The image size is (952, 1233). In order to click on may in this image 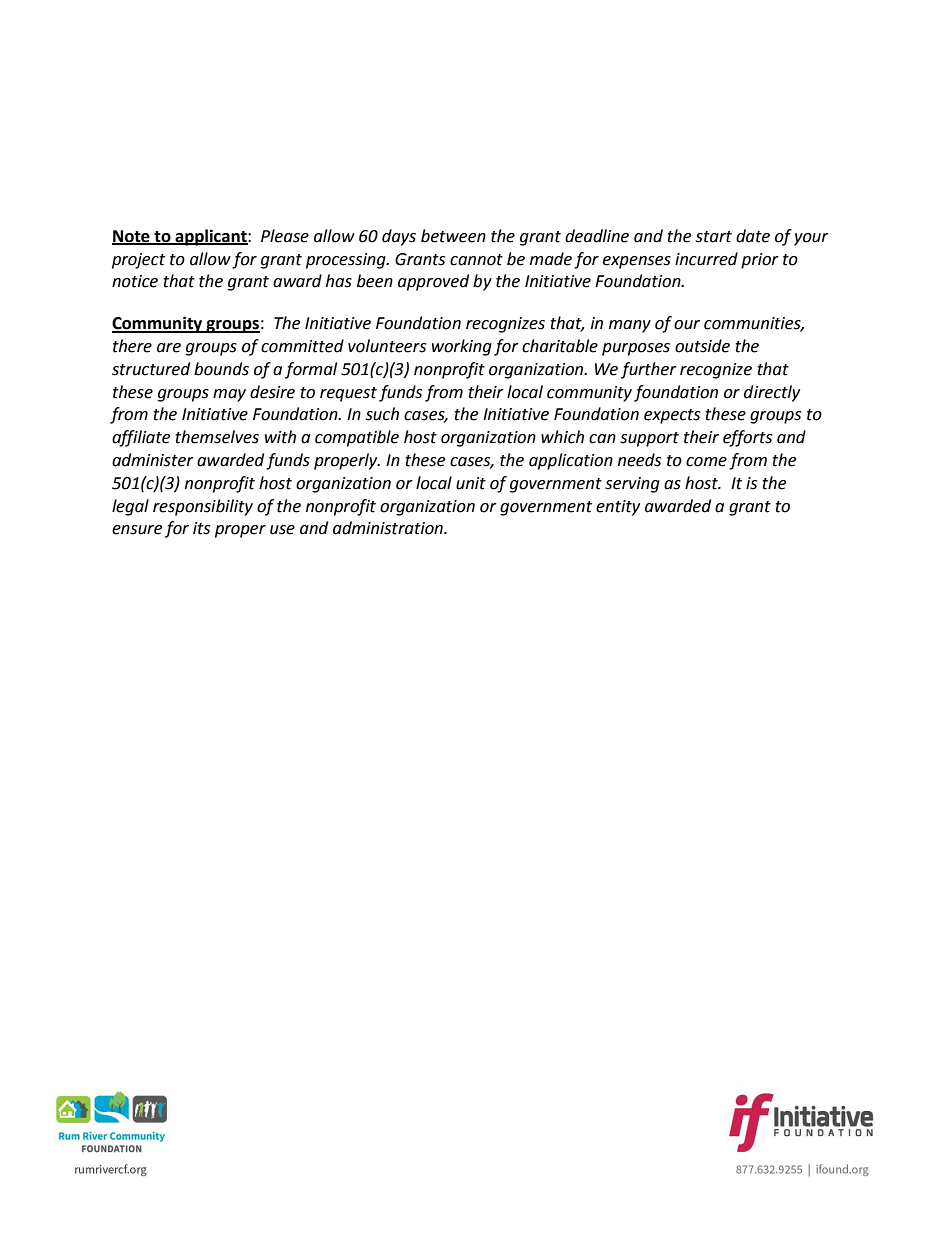, I will do `click(229, 395)`.
